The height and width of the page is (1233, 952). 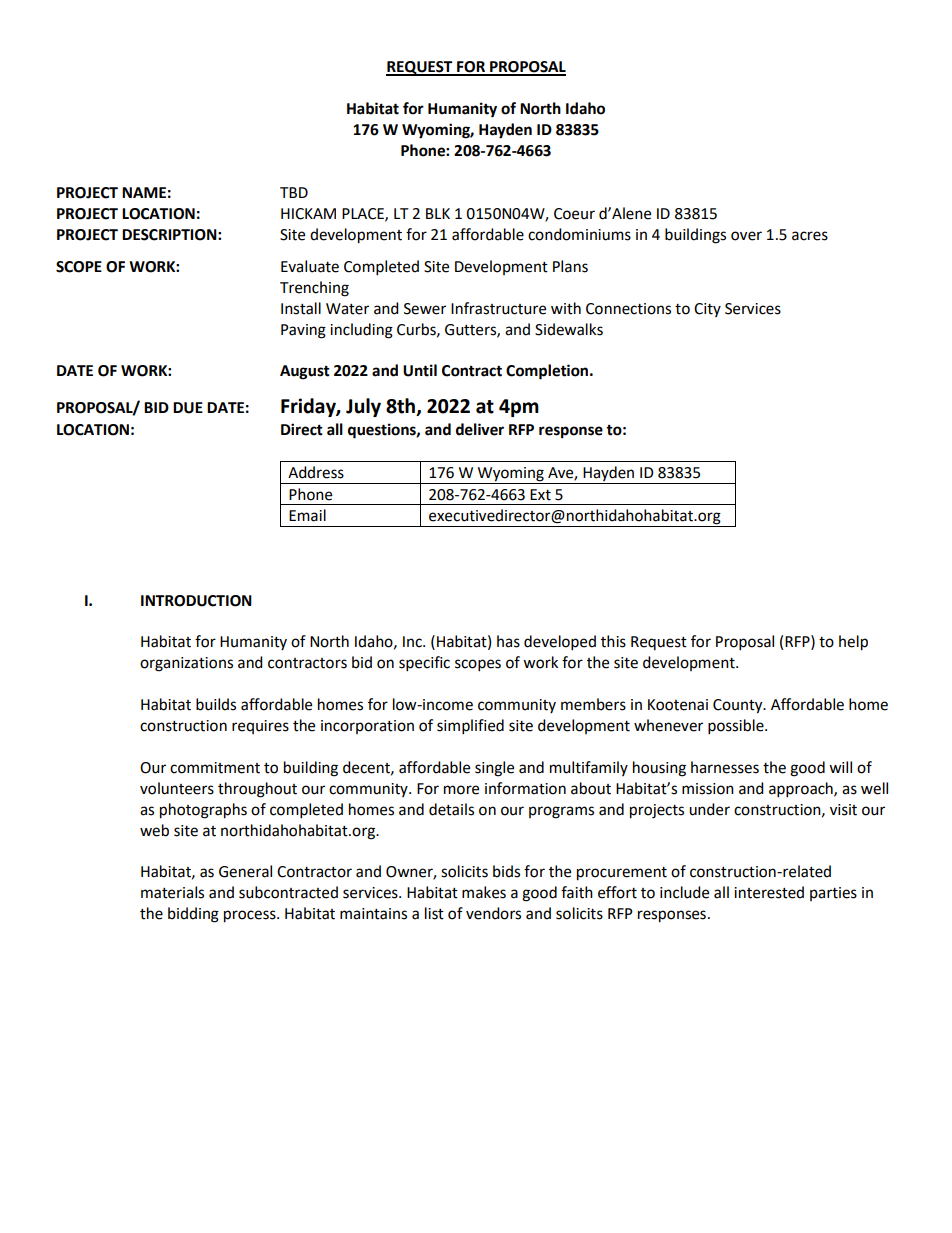 What do you see at coordinates (308, 214) in the page?
I see `HICKAM` at bounding box center [308, 214].
